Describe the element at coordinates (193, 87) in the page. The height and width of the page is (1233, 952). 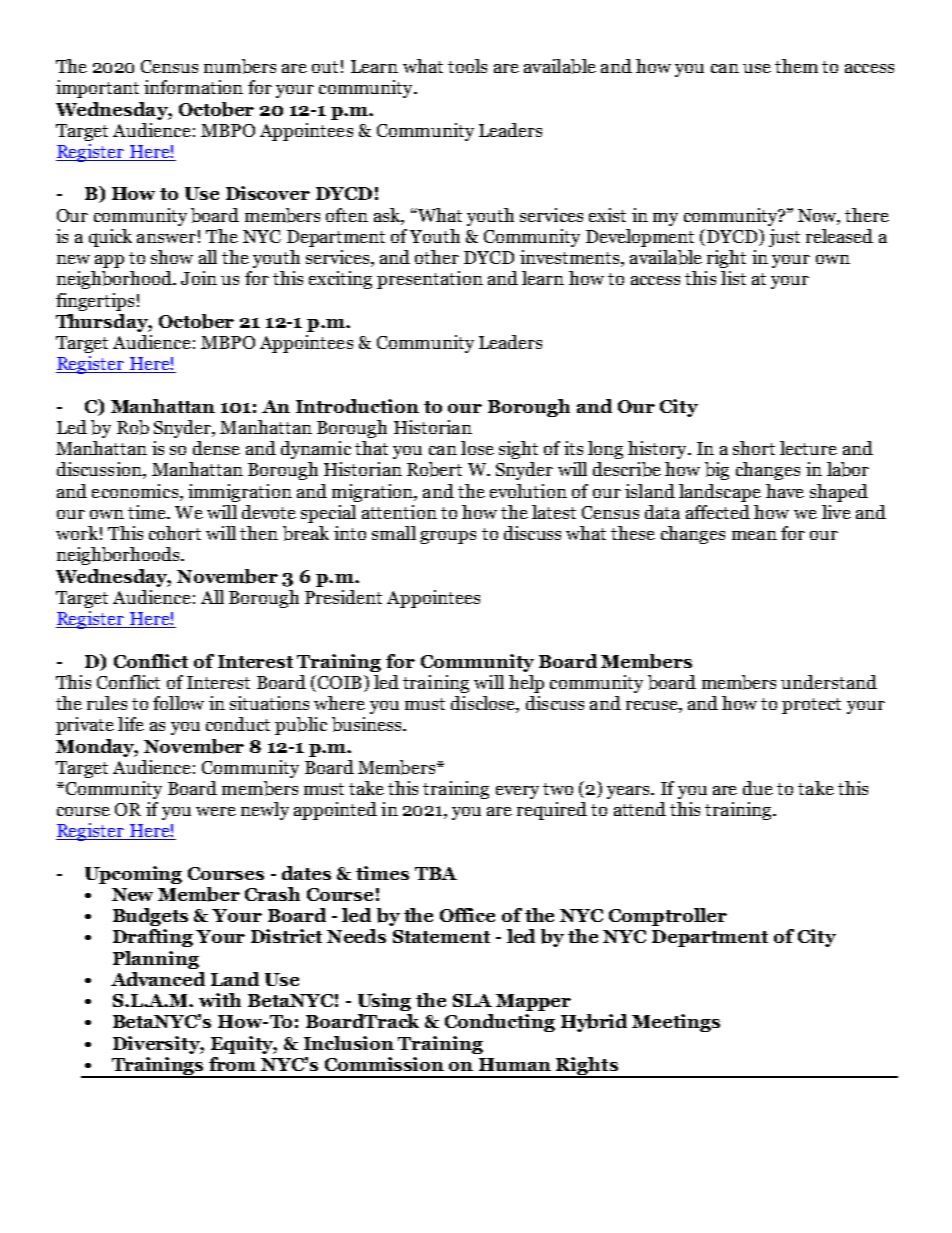
I see `information` at that location.
